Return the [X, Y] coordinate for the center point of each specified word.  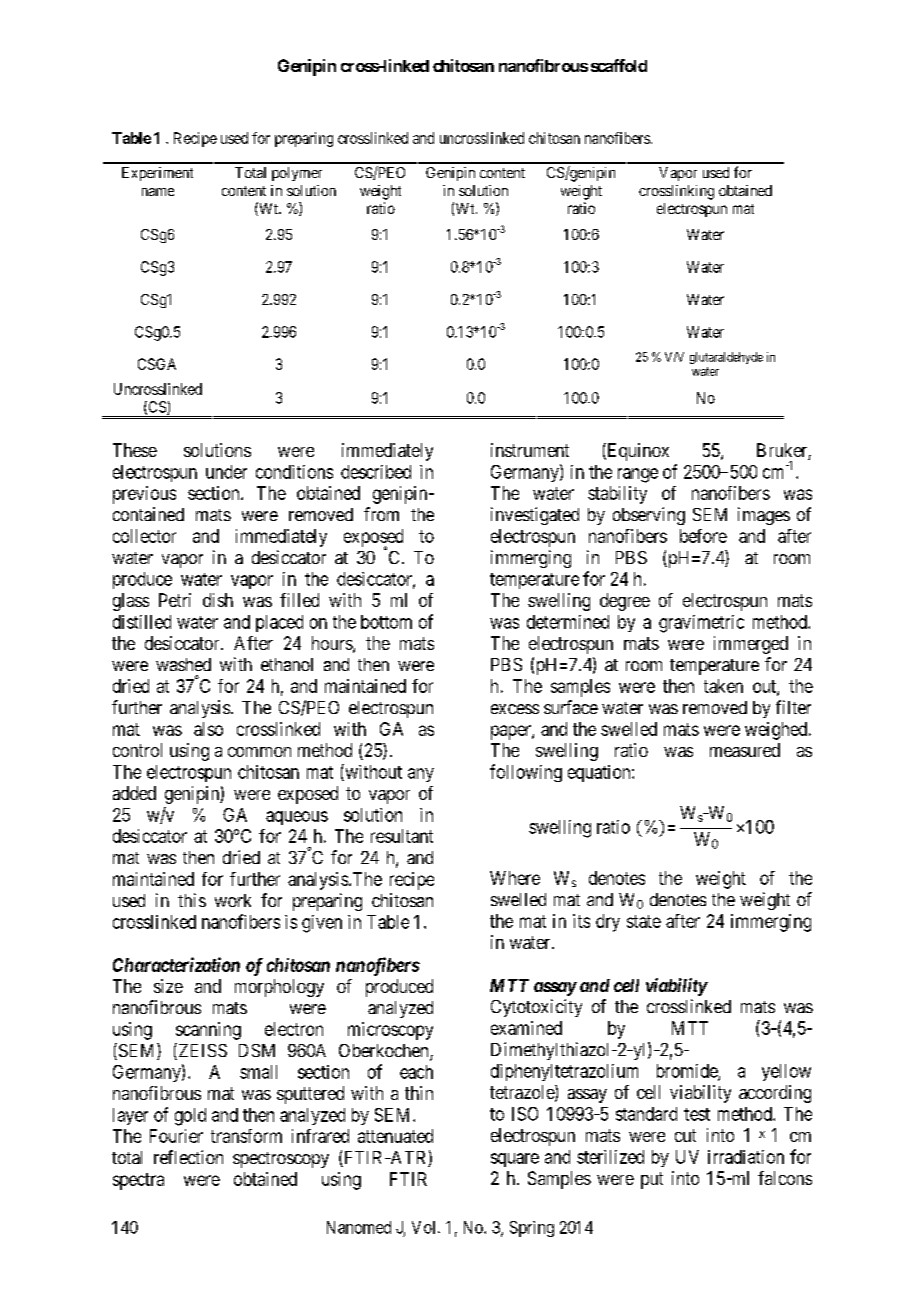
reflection [188, 1157]
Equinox [637, 452]
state [644, 921]
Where [515, 878]
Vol [425, 1227]
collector [144, 536]
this [192, 900]
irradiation [746, 1157]
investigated [535, 516]
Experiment [157, 174]
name [158, 192]
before [703, 536]
